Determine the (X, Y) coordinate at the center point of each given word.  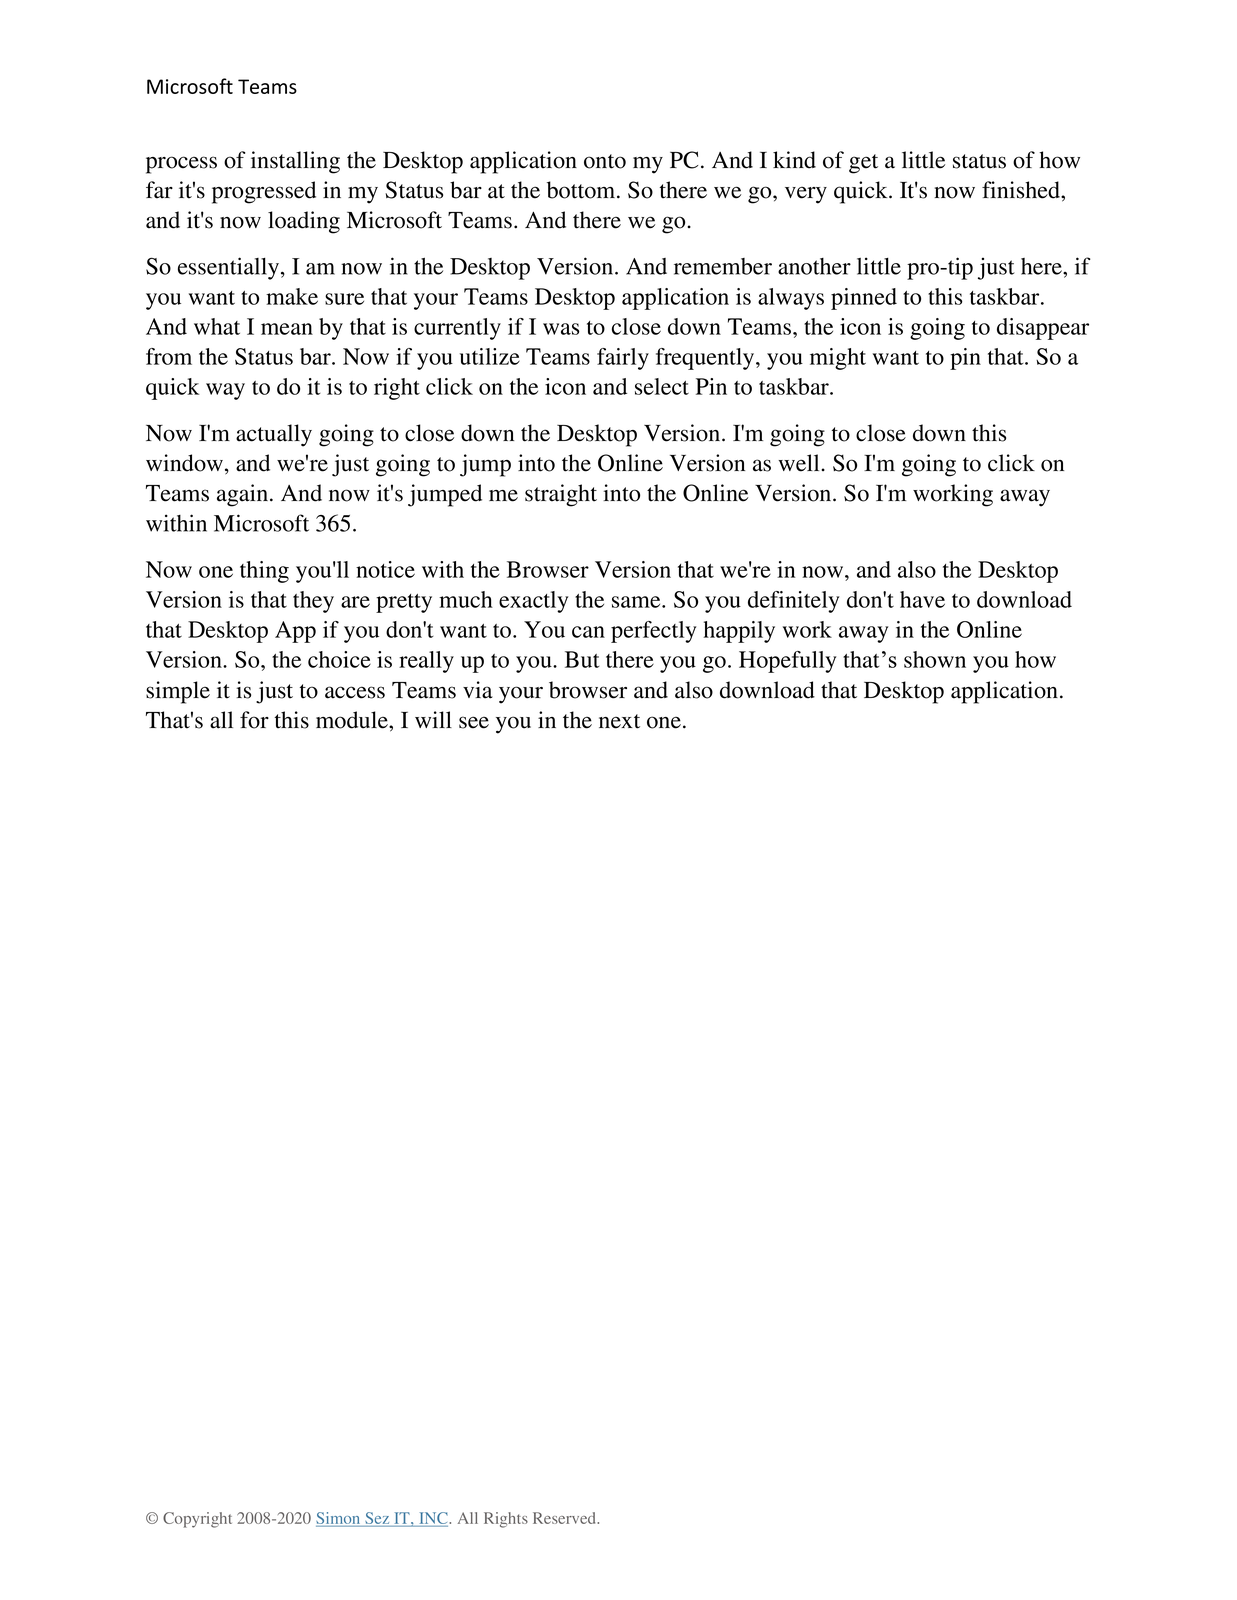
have (922, 599)
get (863, 164)
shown (935, 659)
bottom (582, 190)
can (588, 632)
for (254, 720)
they (313, 602)
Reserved (566, 1518)
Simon (339, 1519)
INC (433, 1519)
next (619, 721)
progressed (264, 192)
